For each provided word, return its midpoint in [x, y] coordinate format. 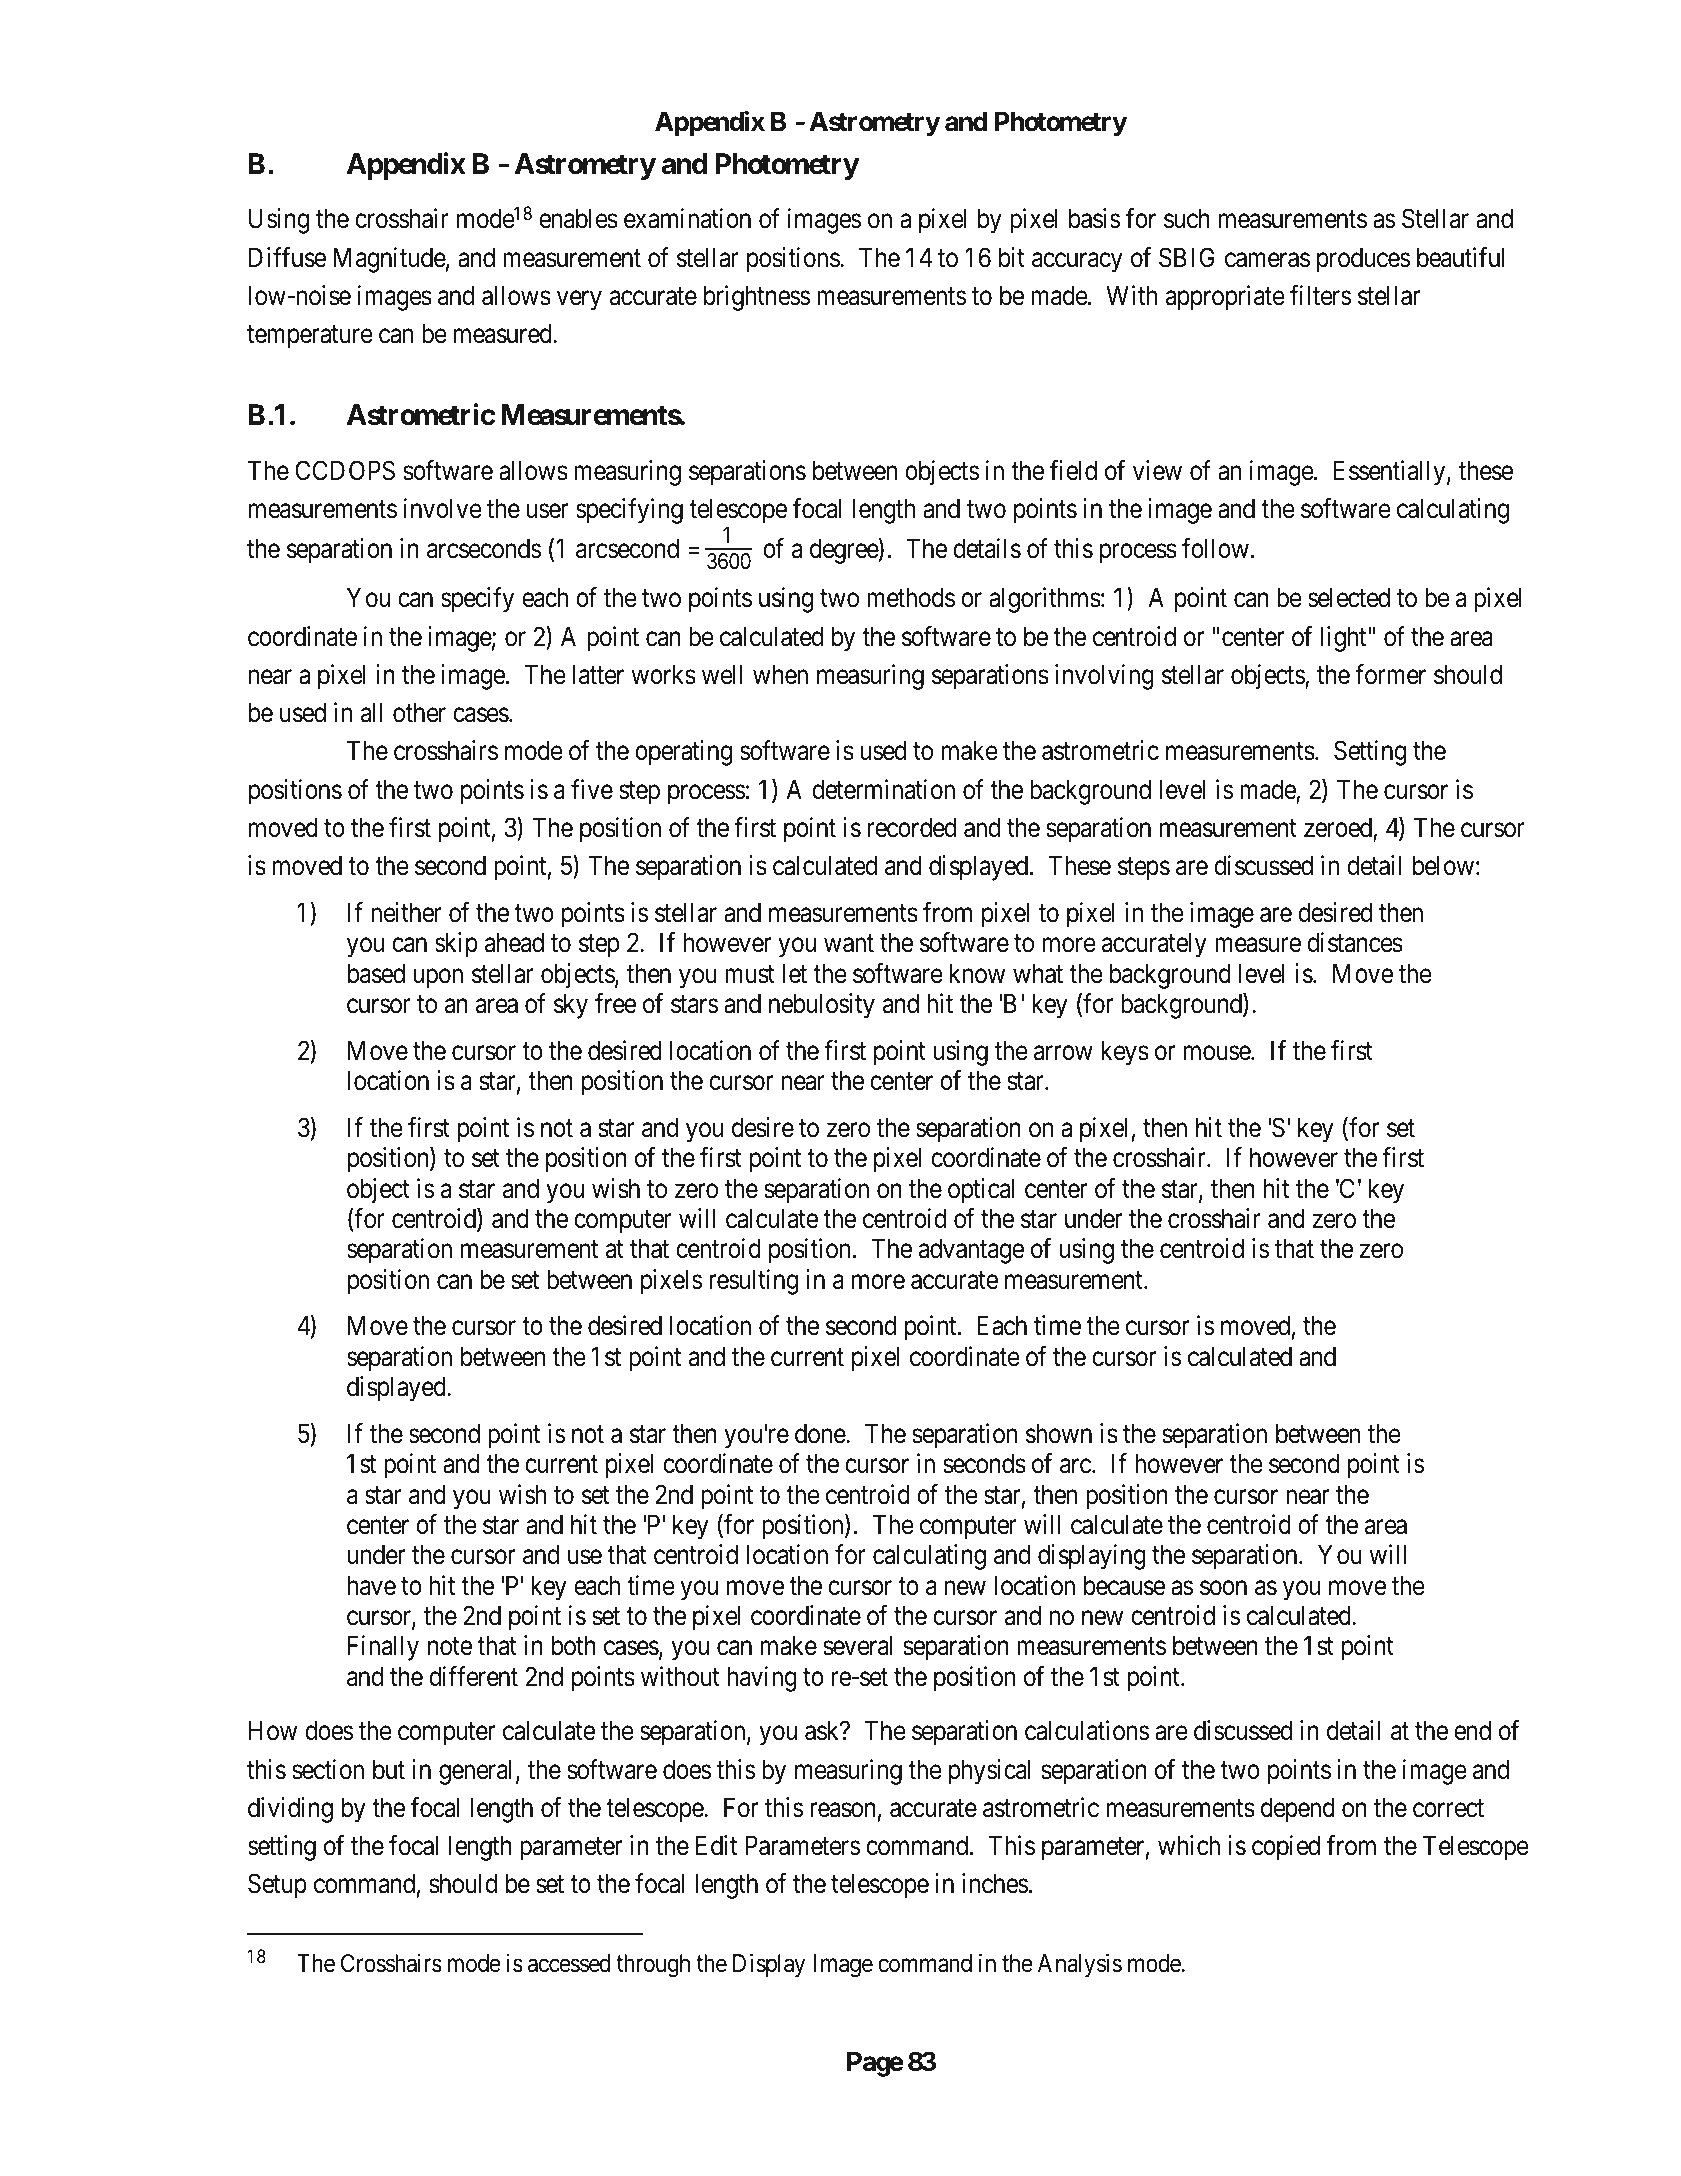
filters [1320, 295]
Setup [277, 1886]
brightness [757, 298]
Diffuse [287, 257]
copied [1286, 1848]
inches [995, 1883]
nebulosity [822, 1006]
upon [438, 979]
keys [1125, 1053]
